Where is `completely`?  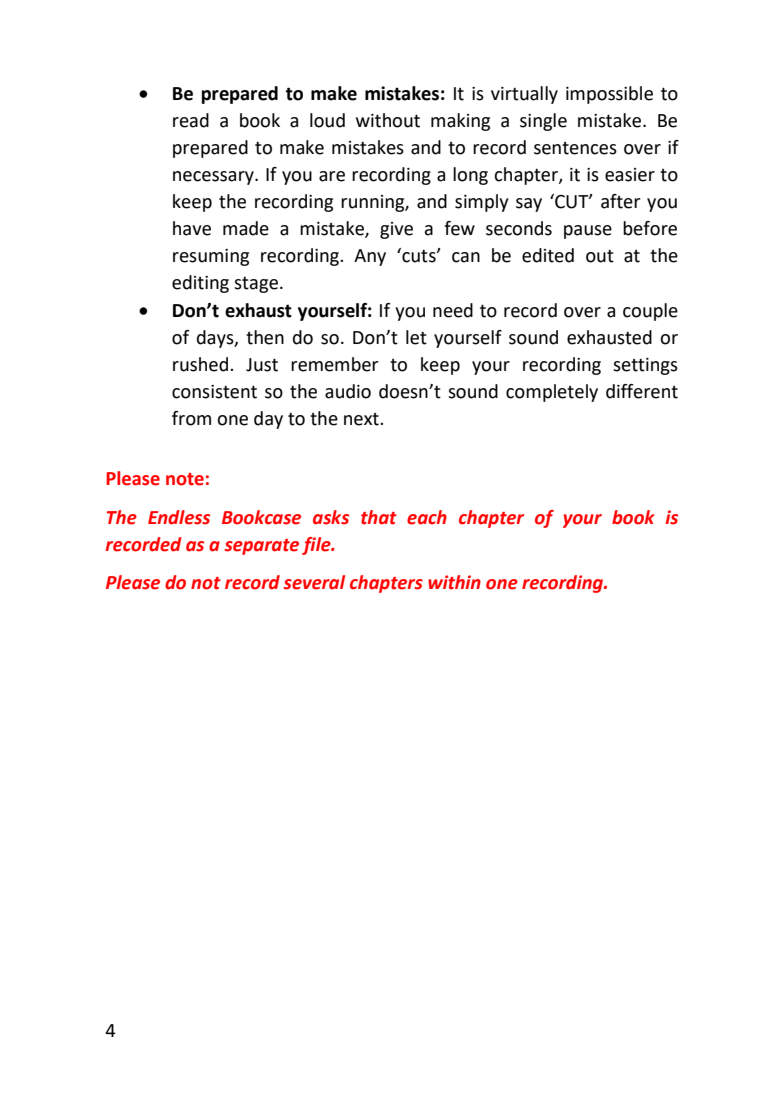
completely is located at coordinates (552, 393).
